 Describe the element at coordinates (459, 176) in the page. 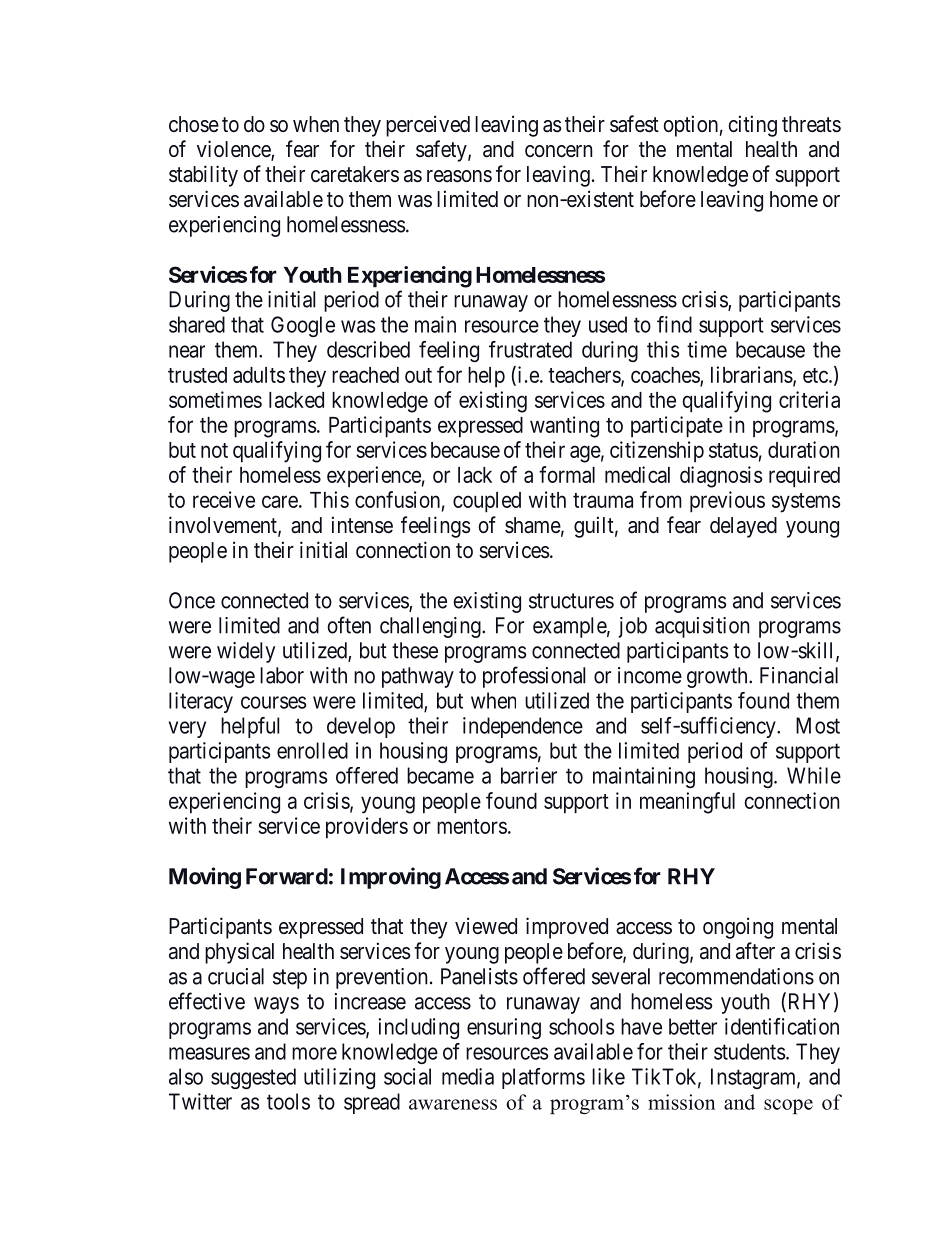

I see `reasons` at that location.
